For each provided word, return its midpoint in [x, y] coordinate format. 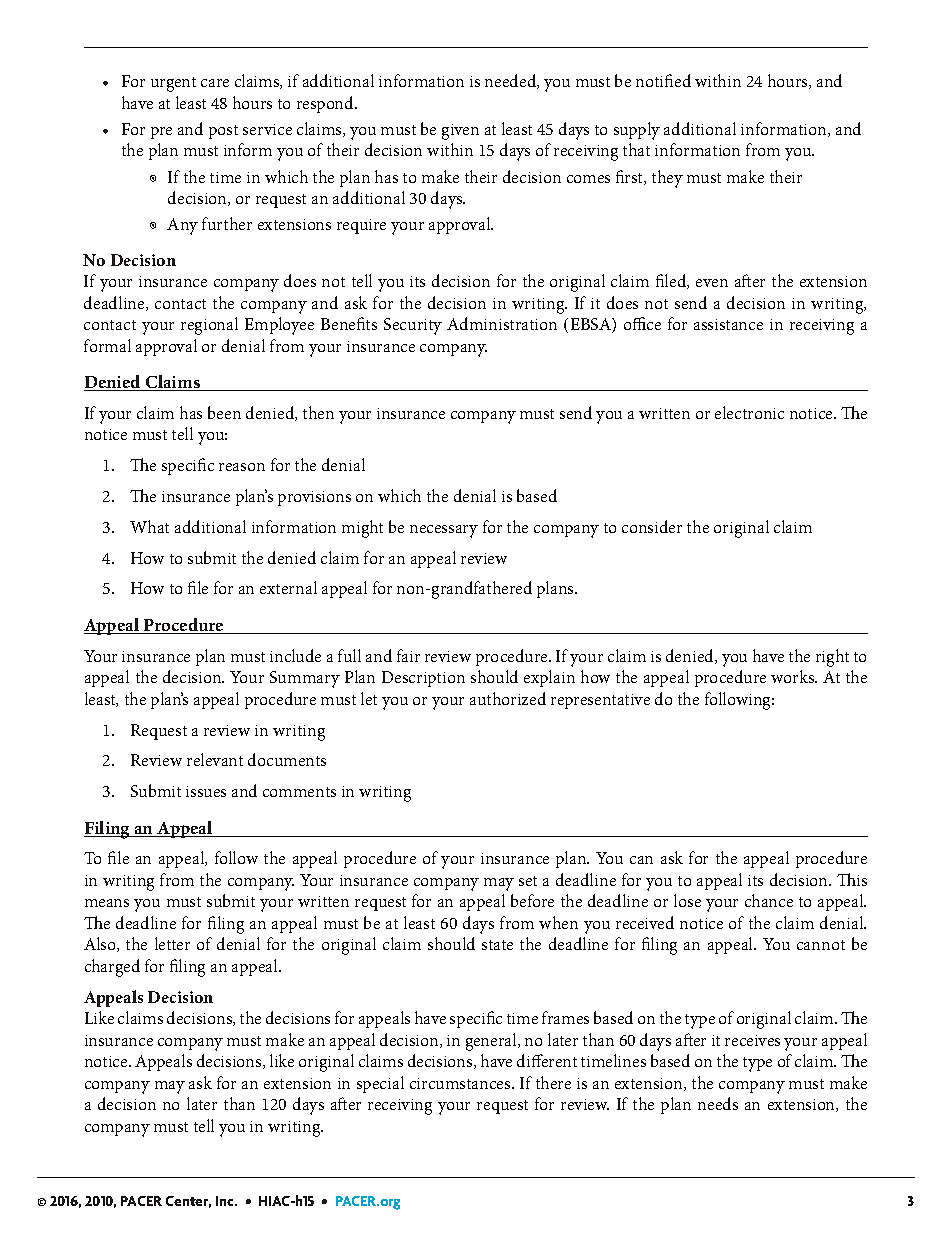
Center [188, 1202]
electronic [749, 412]
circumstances [461, 1083]
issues [206, 791]
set [528, 881]
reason [242, 467]
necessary [444, 531]
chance [769, 900]
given [460, 132]
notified [663, 80]
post [223, 132]
